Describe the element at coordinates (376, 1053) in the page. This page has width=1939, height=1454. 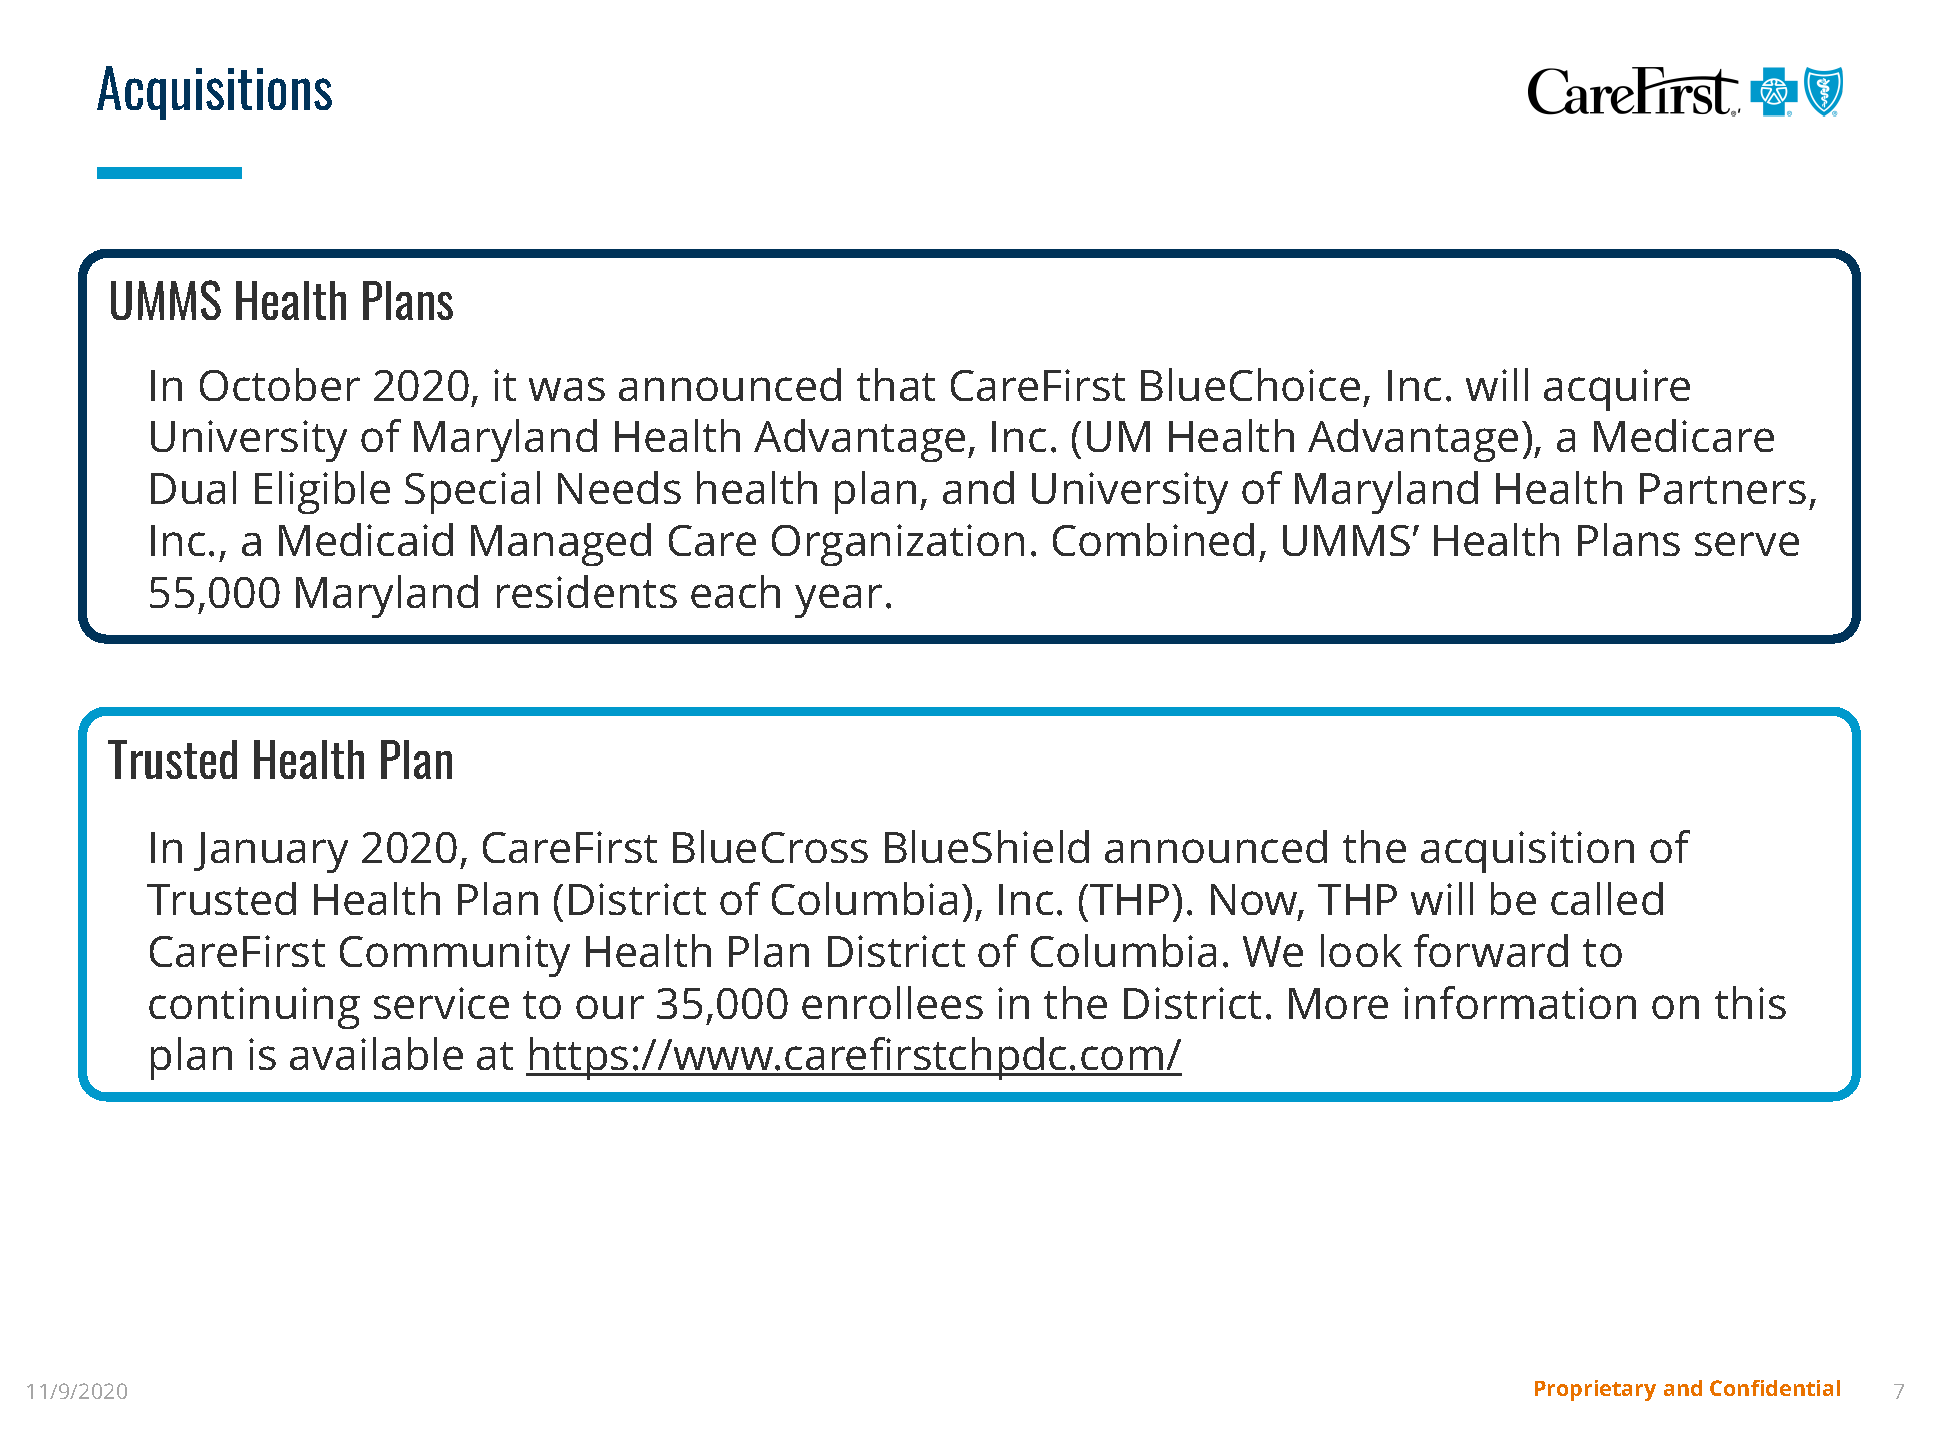
I see `available` at that location.
